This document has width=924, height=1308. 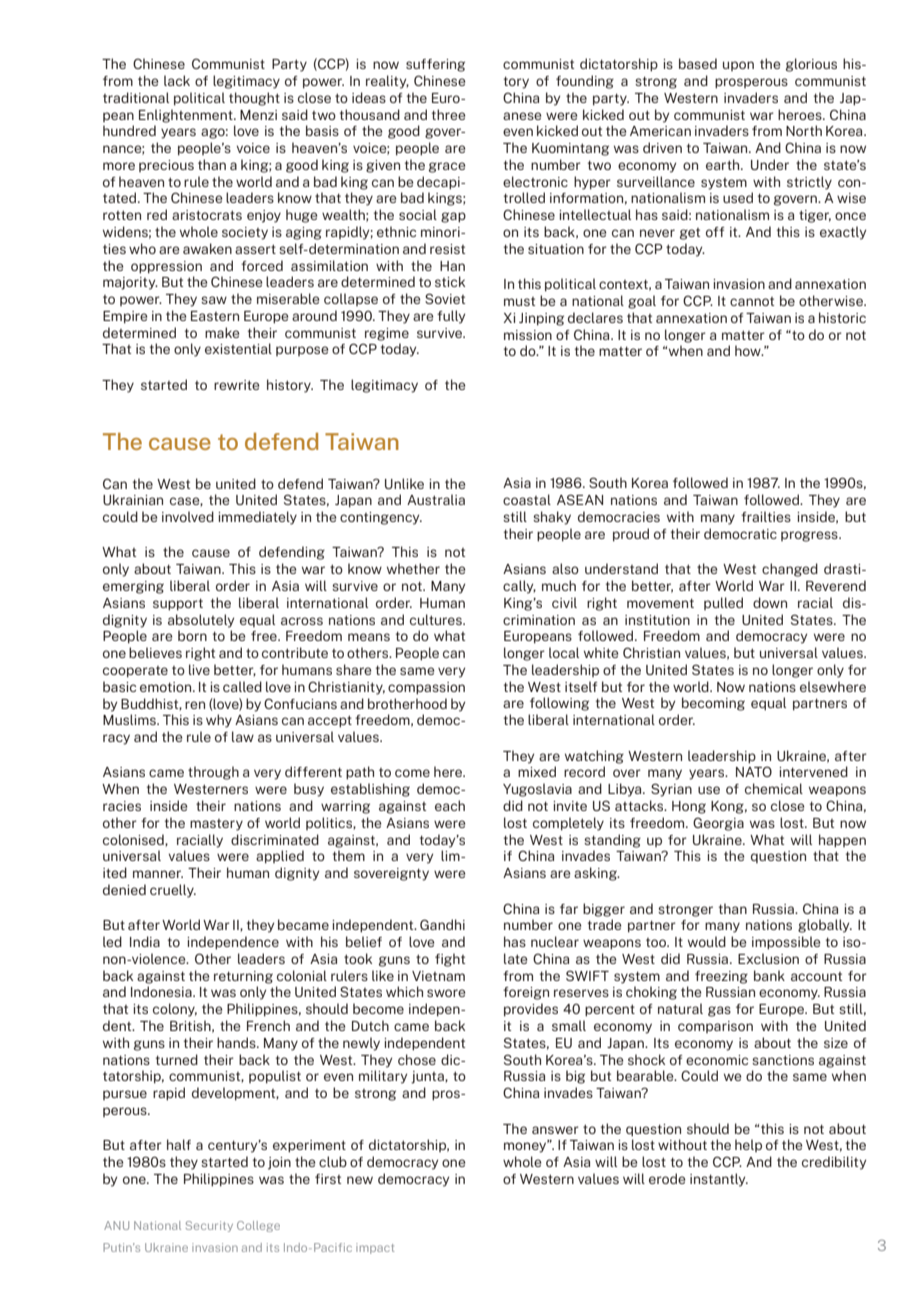 What do you see at coordinates (448, 114) in the document?
I see `three` at bounding box center [448, 114].
